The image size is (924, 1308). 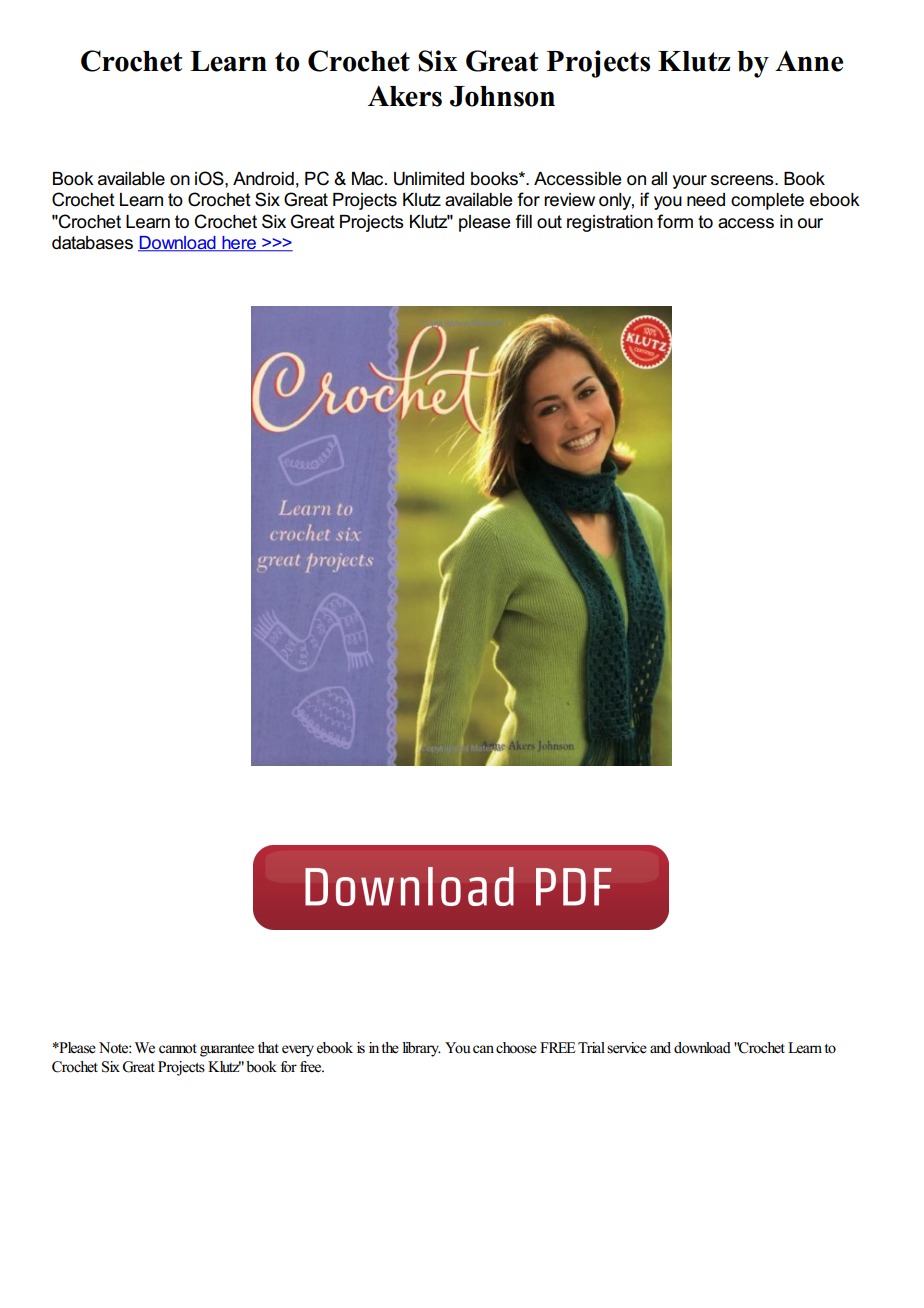 I want to click on Akers, so click(x=405, y=96).
